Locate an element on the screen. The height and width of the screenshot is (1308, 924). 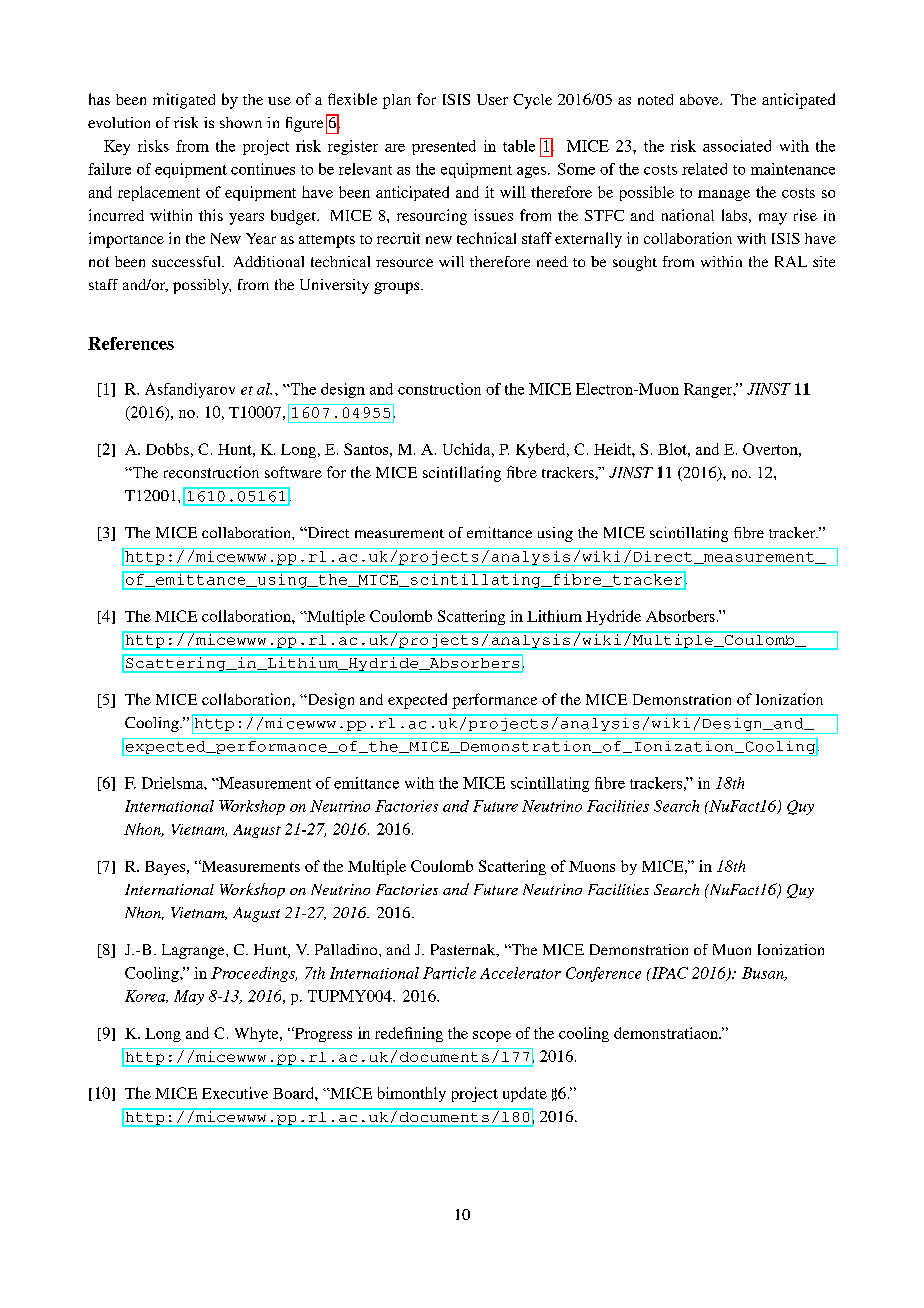
Ranger is located at coordinates (709, 390).
